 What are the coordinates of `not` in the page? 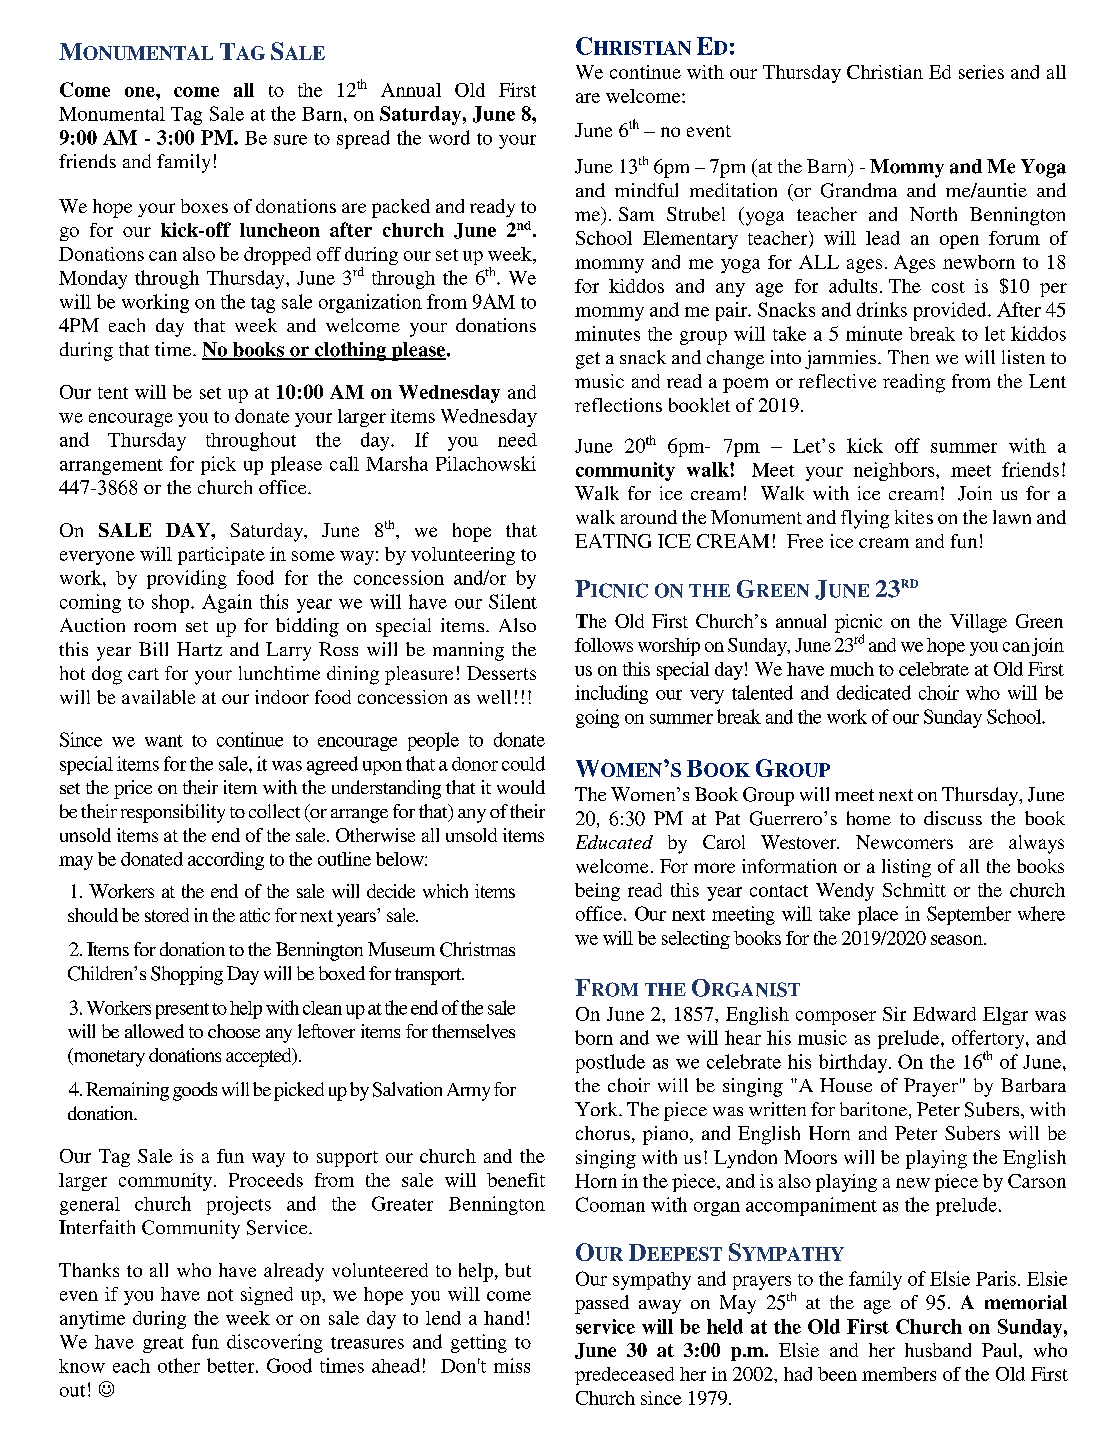 It's located at (220, 1295).
